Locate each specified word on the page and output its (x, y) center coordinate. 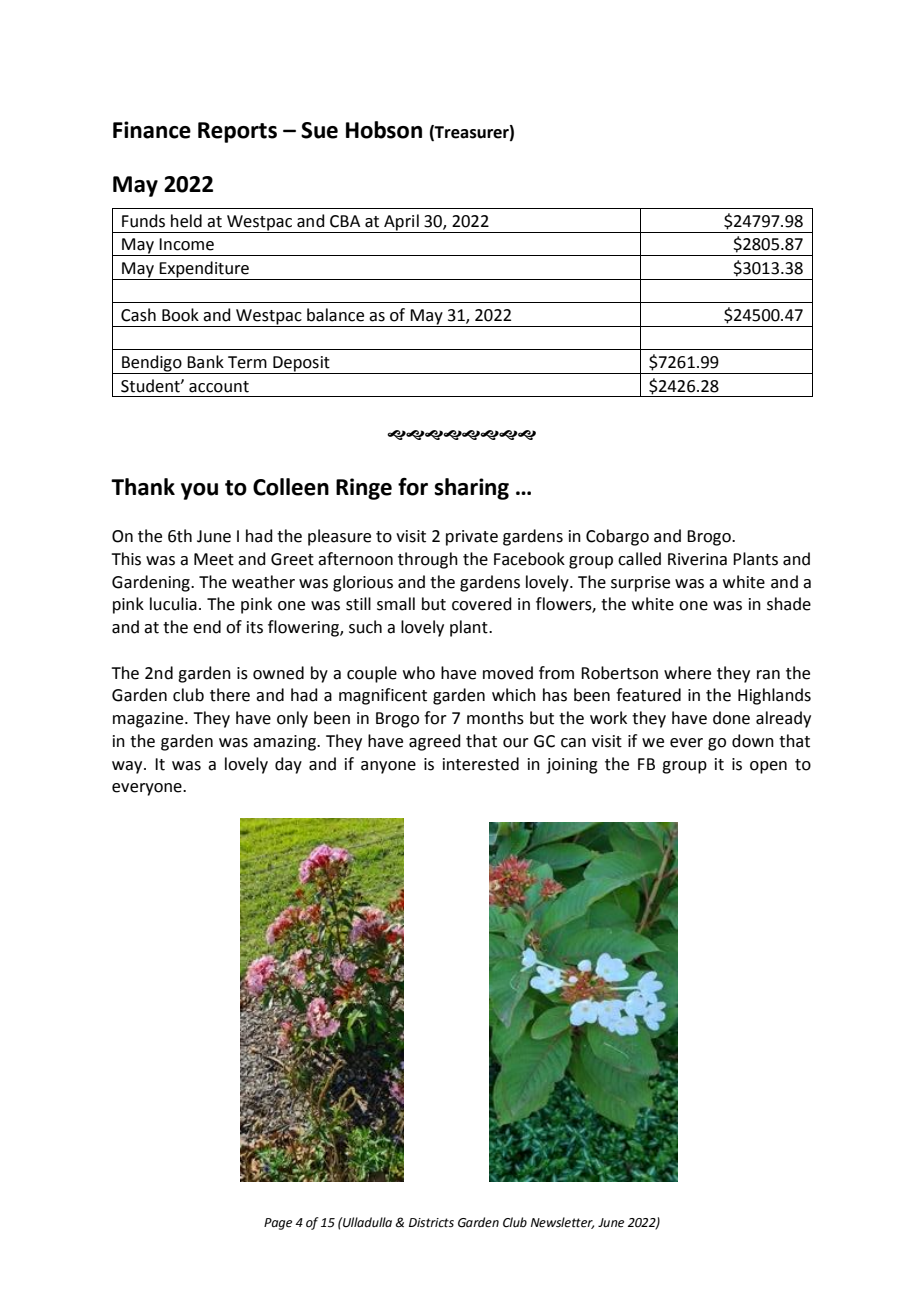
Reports (237, 132)
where (687, 673)
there (230, 695)
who (419, 673)
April (401, 223)
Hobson (384, 130)
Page (278, 1224)
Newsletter (562, 1223)
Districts (431, 1223)
